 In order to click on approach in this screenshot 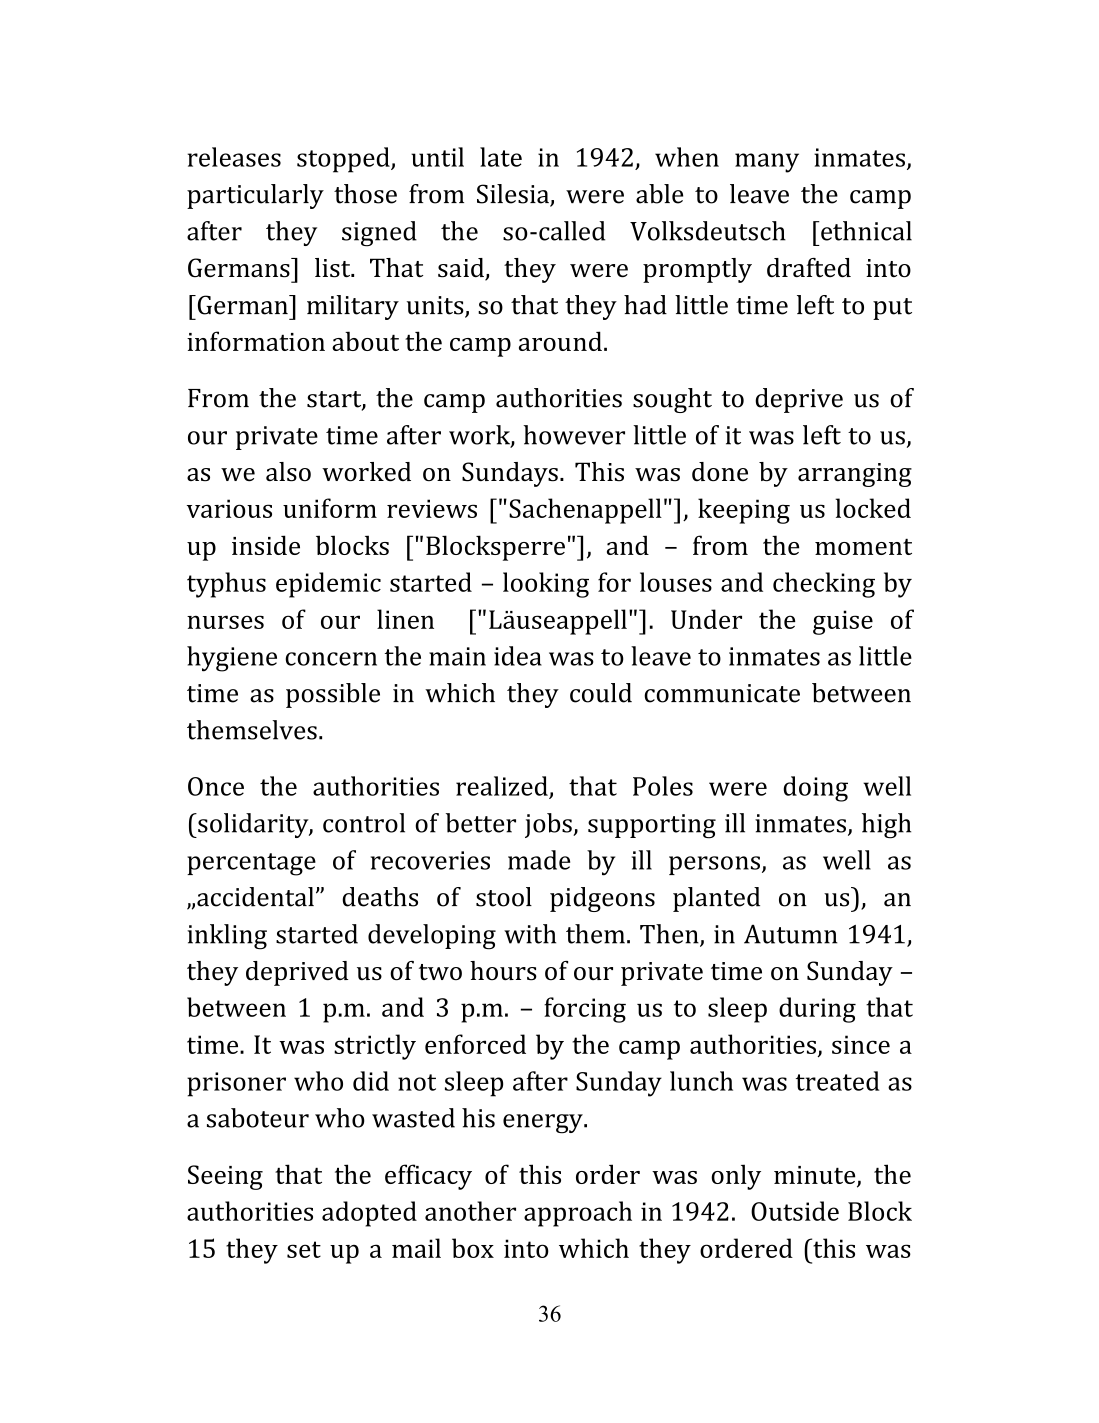, I will do `click(578, 1214)`.
